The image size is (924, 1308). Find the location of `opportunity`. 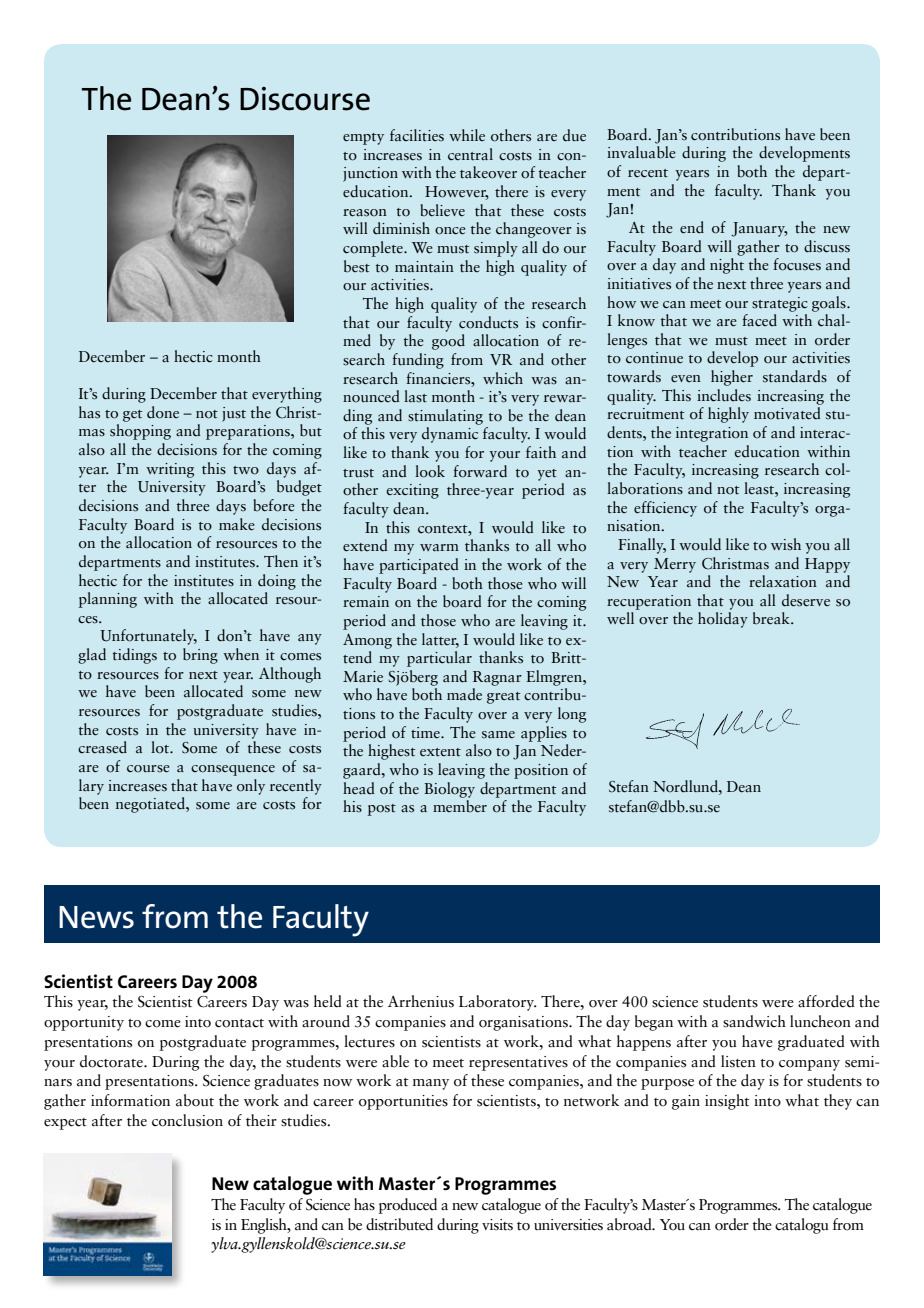

opportunity is located at coordinates (84, 1023).
